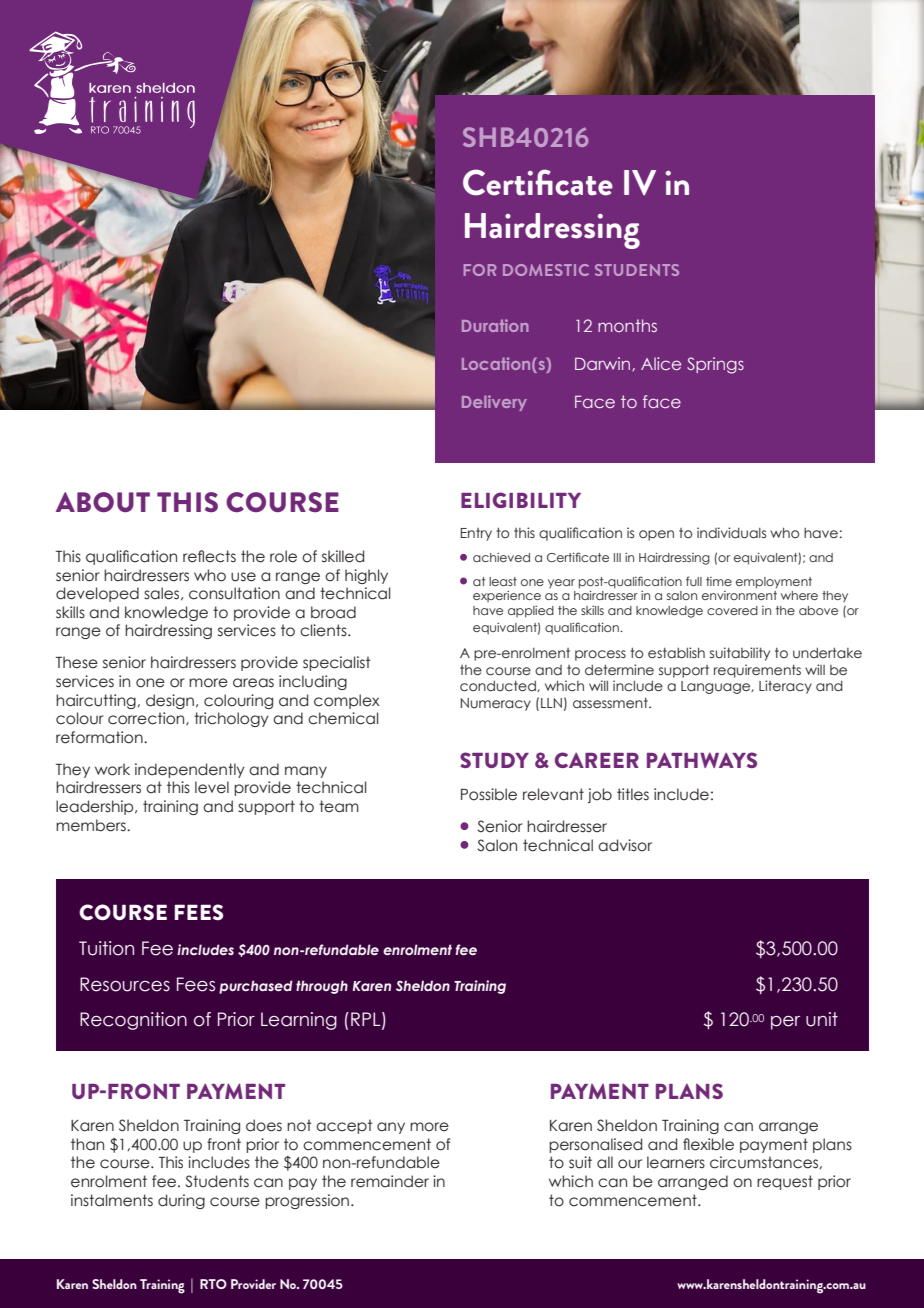 The width and height of the image is (924, 1308). Describe the element at coordinates (732, 610) in the image. I see `covered` at that location.
